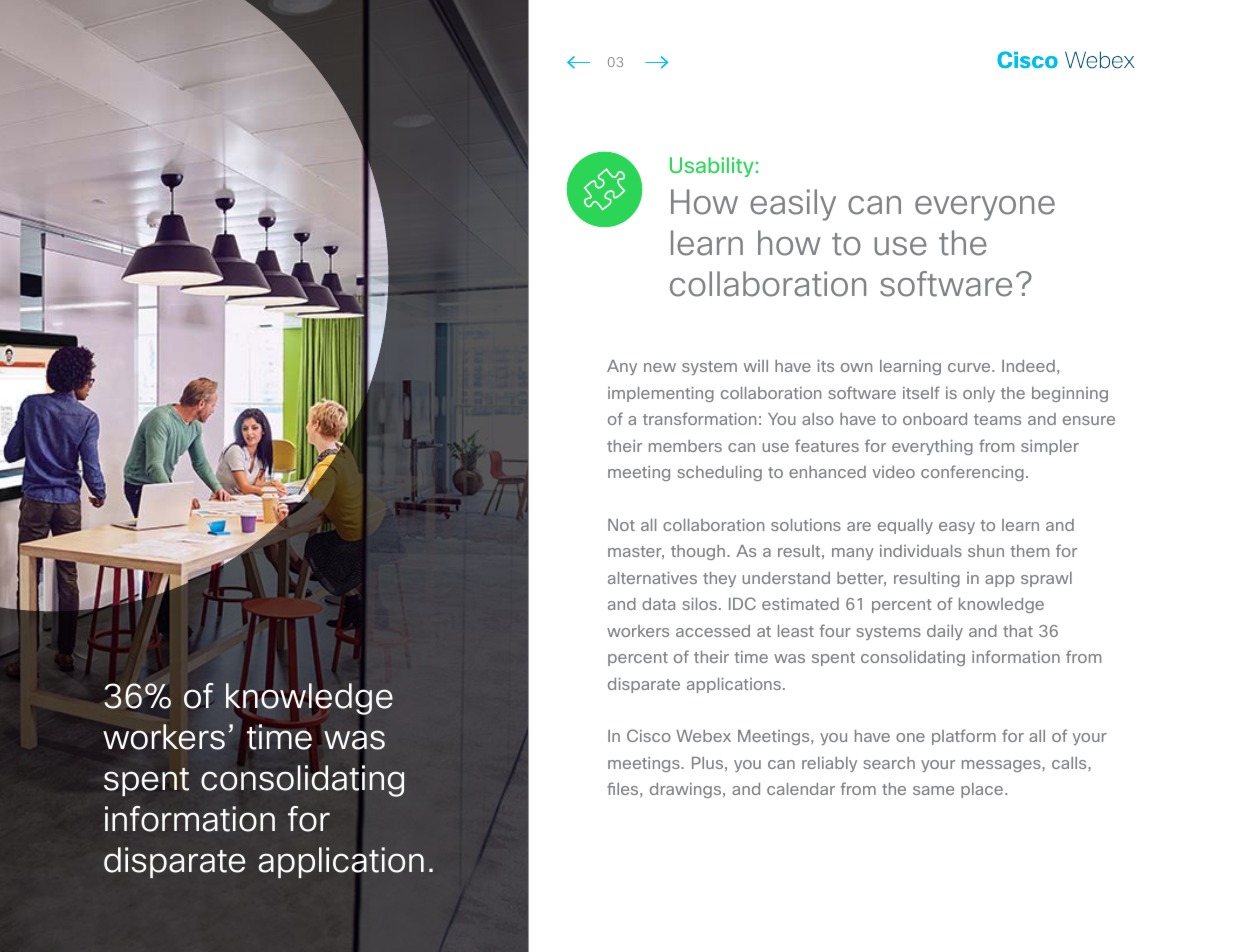 This document has height=952, width=1233. Describe the element at coordinates (652, 578) in the document. I see `alternatives` at that location.
